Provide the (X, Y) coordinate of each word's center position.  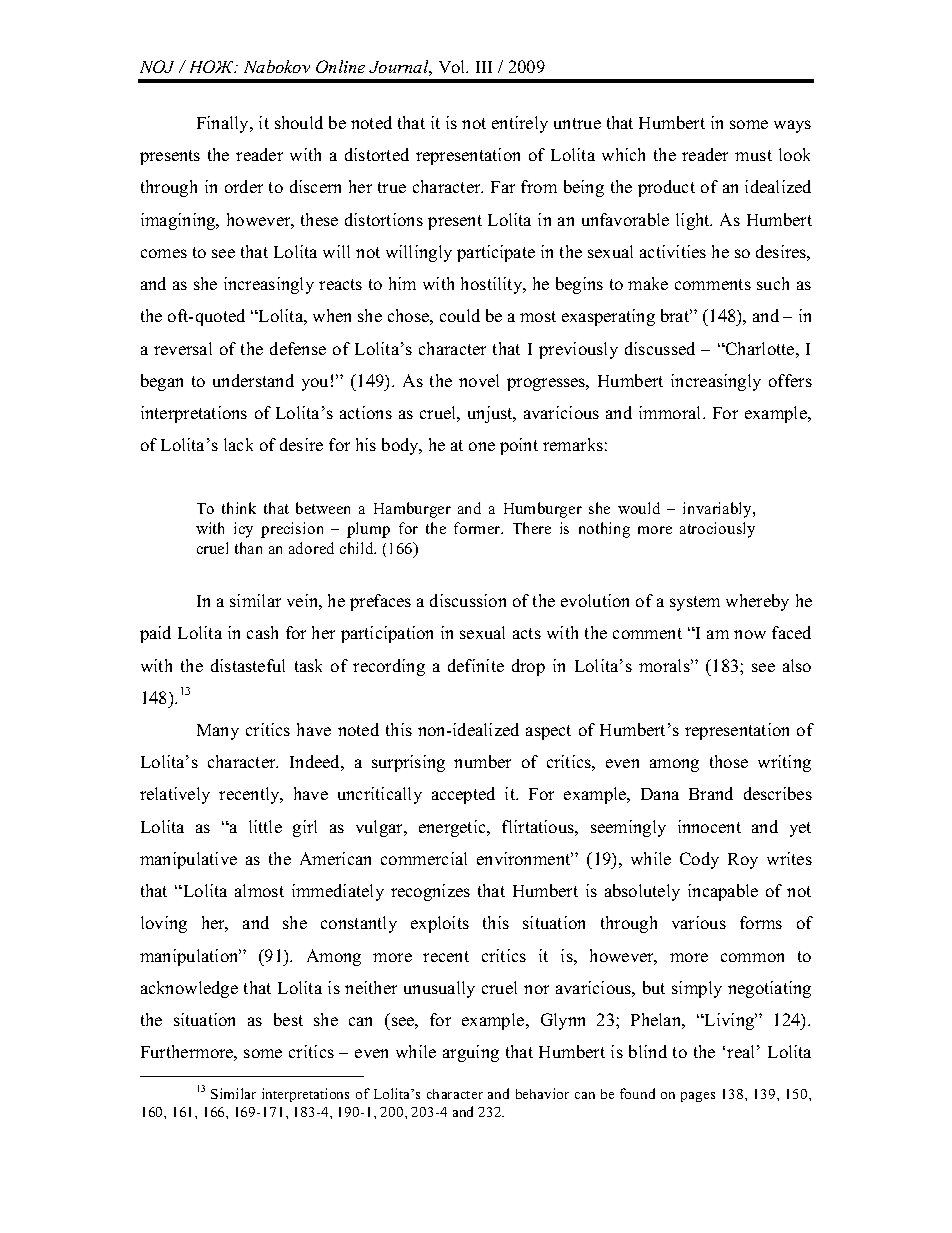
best (288, 1019)
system (695, 603)
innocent (709, 826)
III (484, 67)
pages (698, 1097)
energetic (454, 828)
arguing (471, 1053)
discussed (660, 348)
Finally (224, 124)
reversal (183, 348)
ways (792, 126)
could (460, 315)
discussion (468, 600)
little (265, 826)
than (248, 548)
